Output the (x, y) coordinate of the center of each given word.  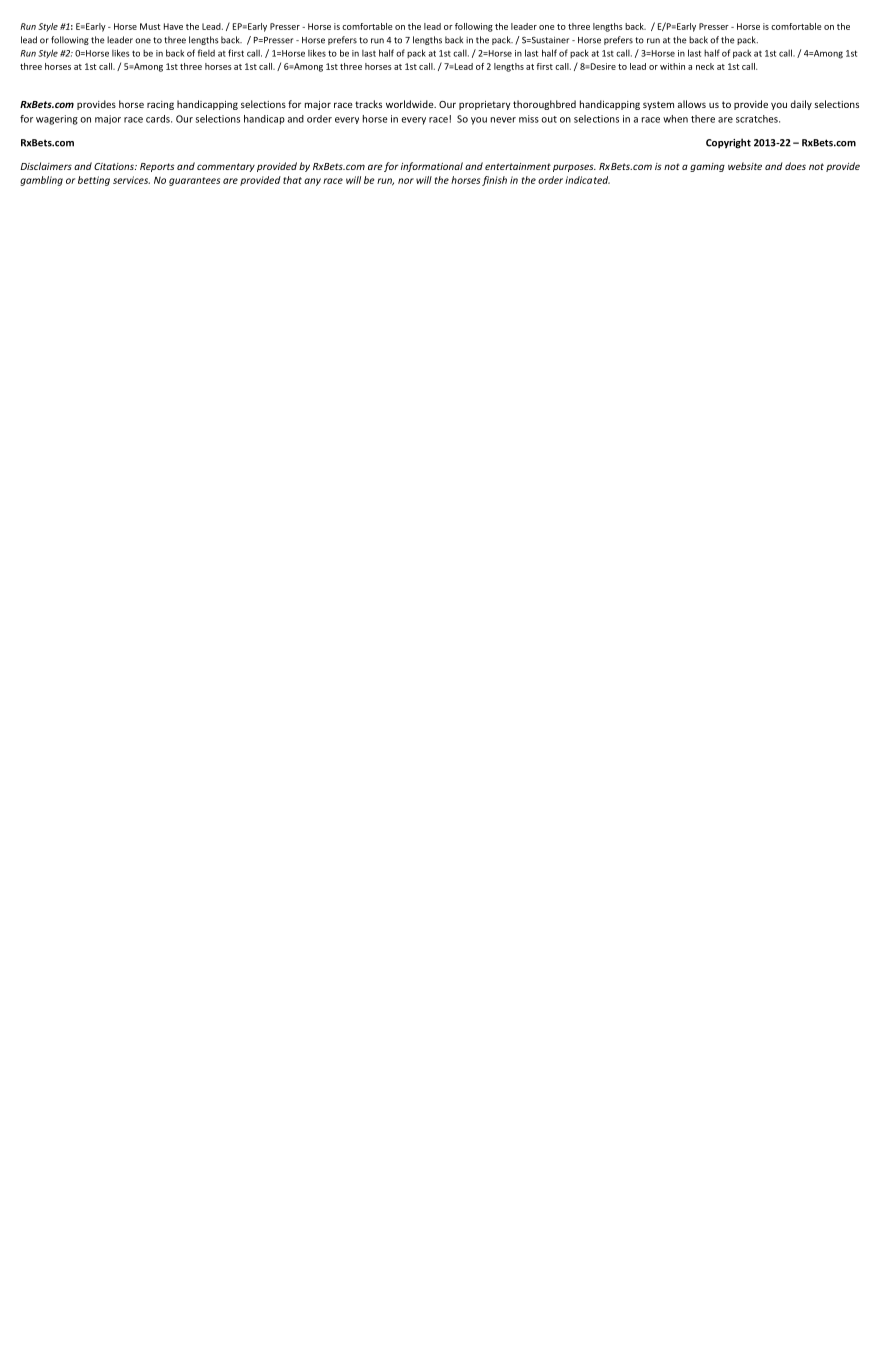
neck (705, 66)
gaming (707, 167)
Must (150, 26)
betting (94, 181)
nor (406, 181)
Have (173, 26)
